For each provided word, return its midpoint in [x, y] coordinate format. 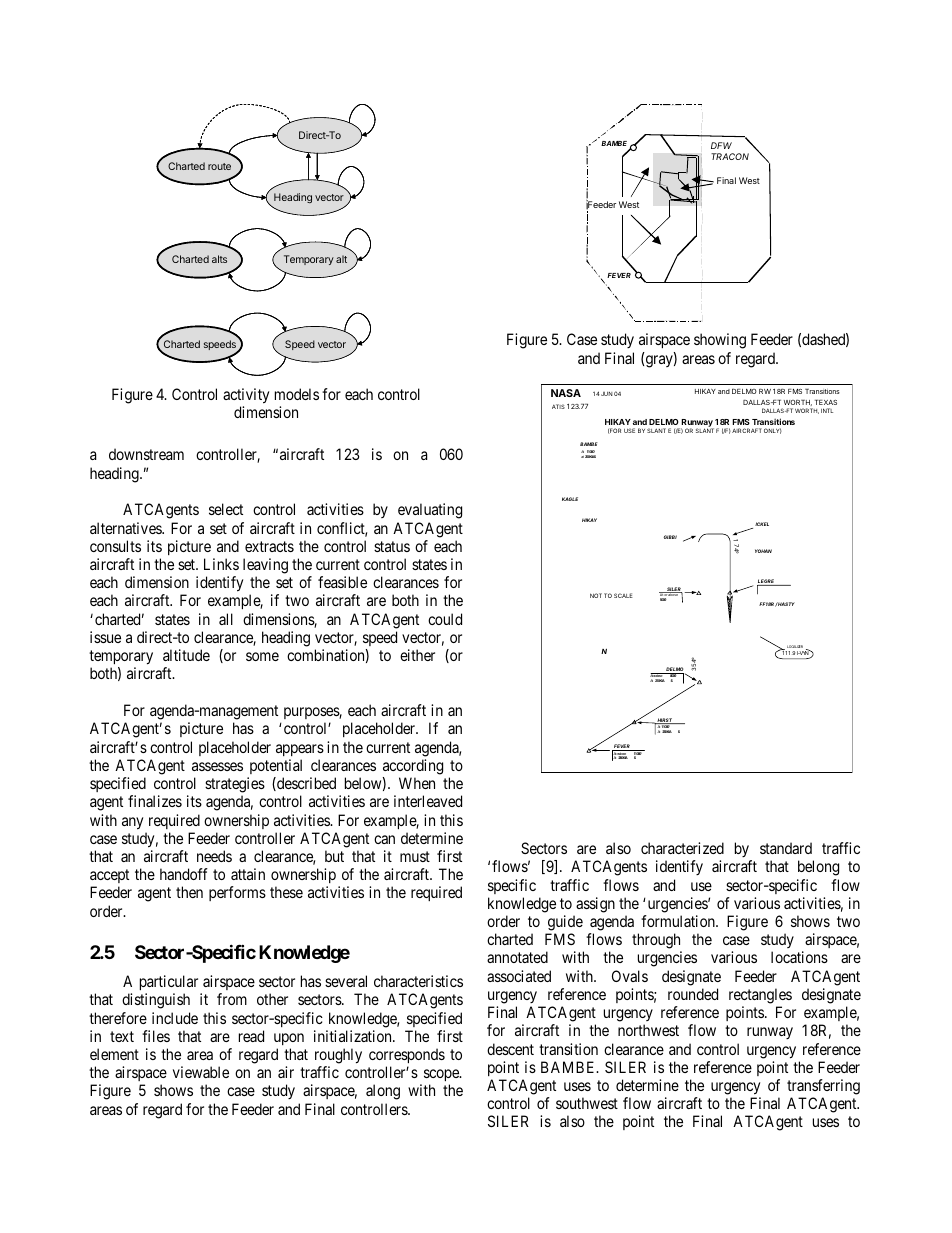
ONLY [773, 431]
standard [786, 848]
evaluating [430, 511]
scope [441, 1077]
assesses [217, 766]
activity [246, 396]
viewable [201, 1072]
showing [720, 341]
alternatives [126, 528]
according [413, 767]
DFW [721, 145]
